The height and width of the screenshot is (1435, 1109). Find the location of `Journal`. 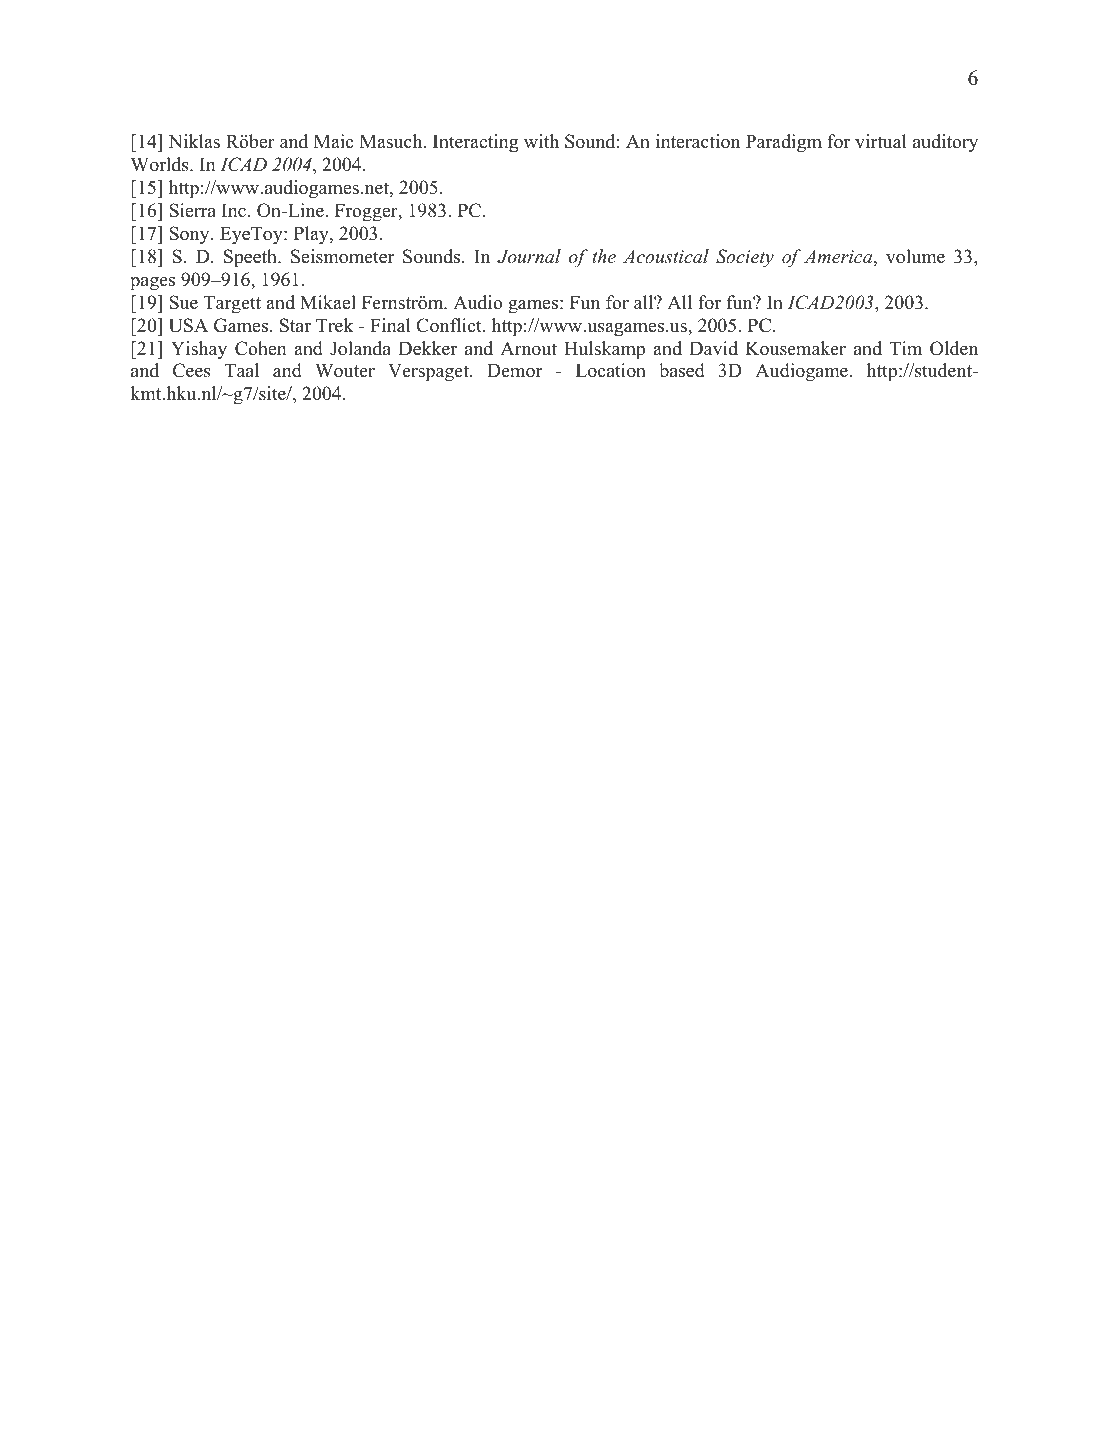

Journal is located at coordinates (529, 256).
